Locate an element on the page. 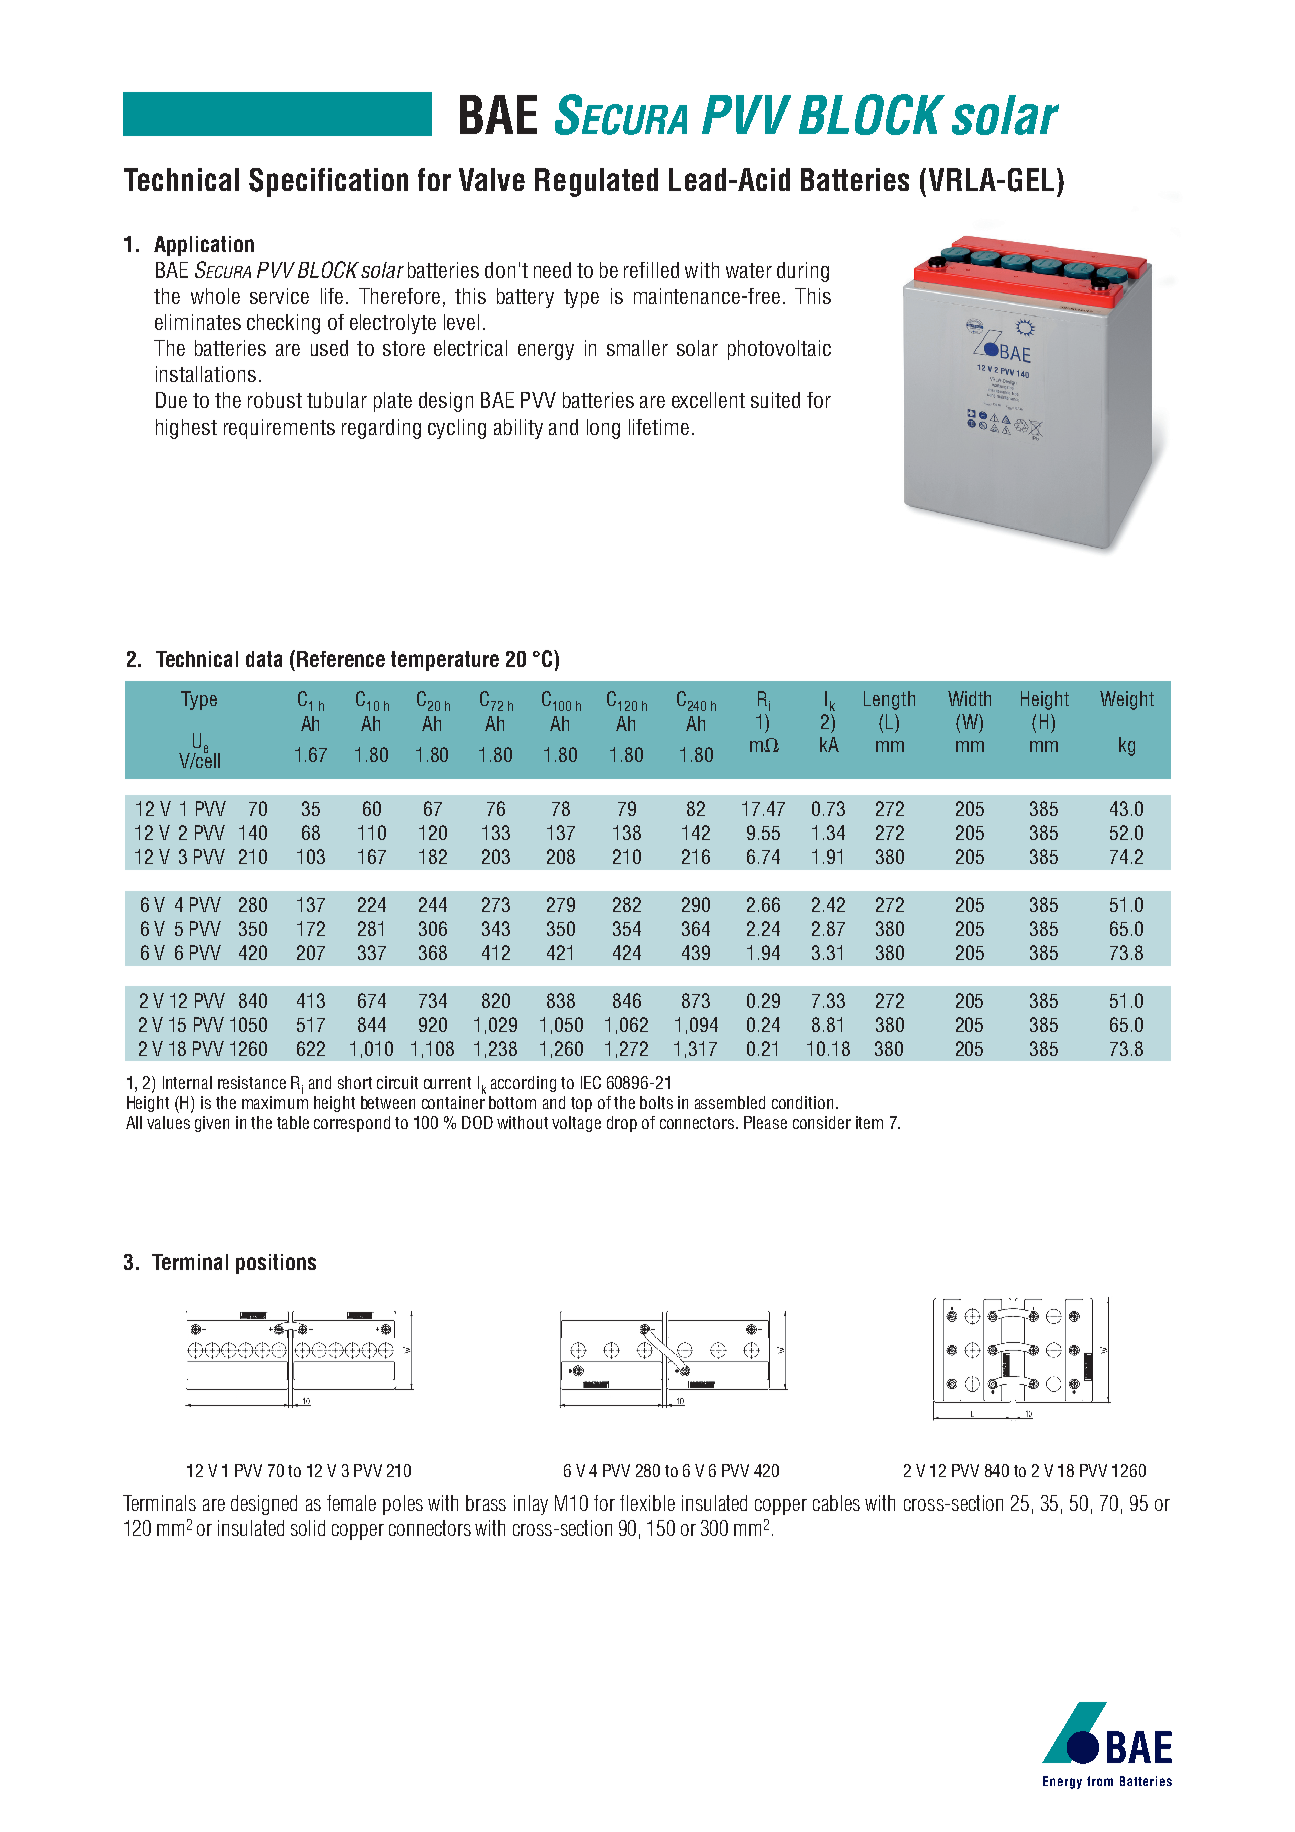  cables is located at coordinates (836, 1503).
